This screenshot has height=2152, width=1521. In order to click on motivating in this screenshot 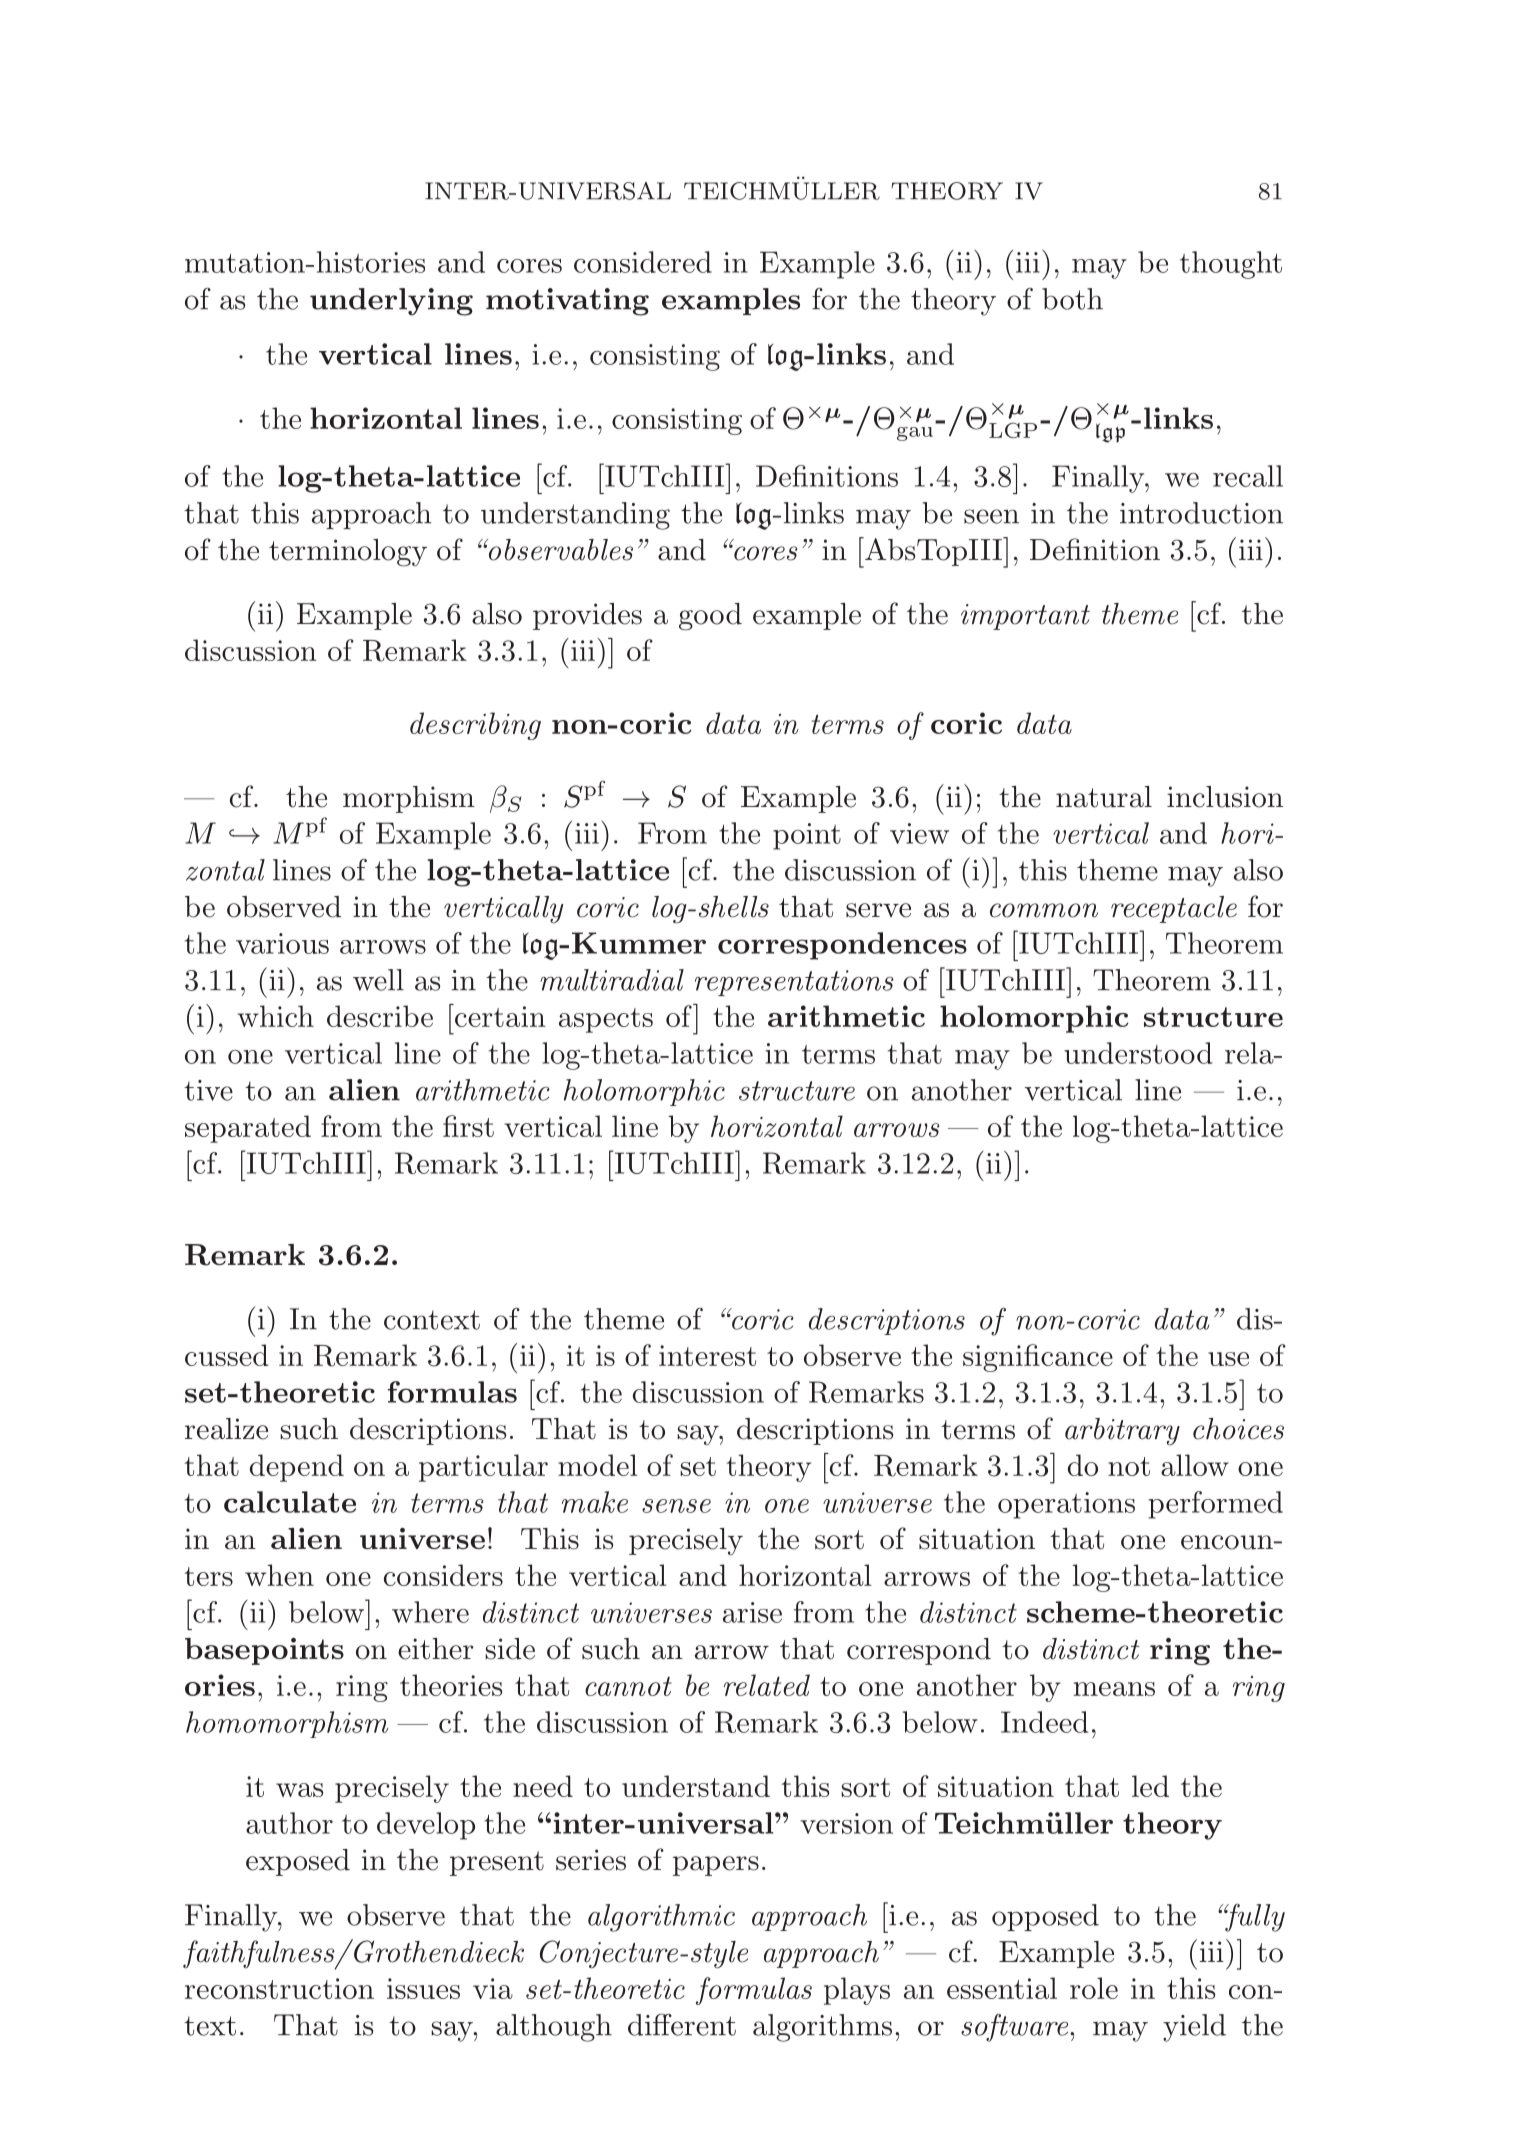, I will do `click(567, 302)`.
